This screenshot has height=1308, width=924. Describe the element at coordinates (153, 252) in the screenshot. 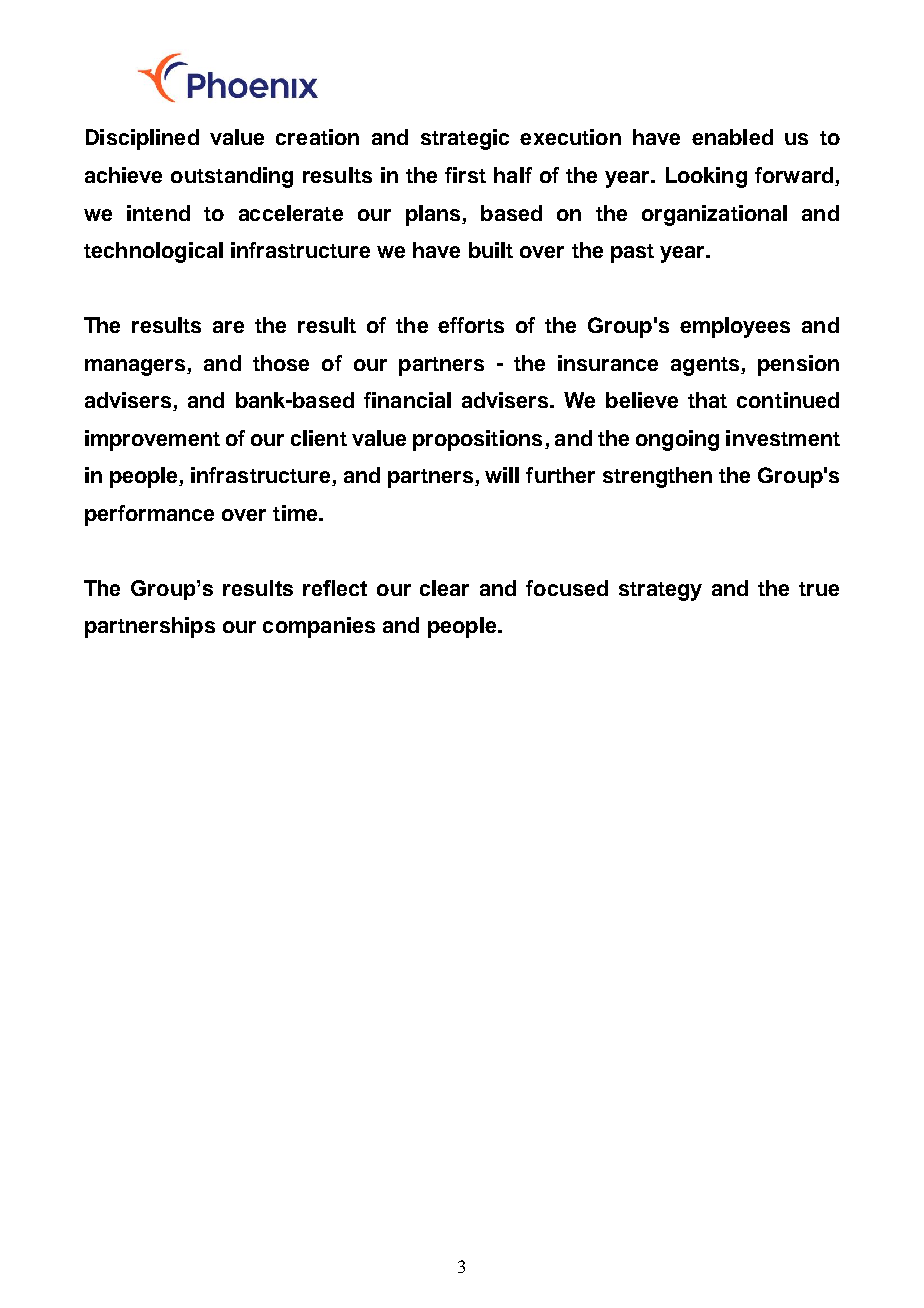

I see `technological` at that location.
